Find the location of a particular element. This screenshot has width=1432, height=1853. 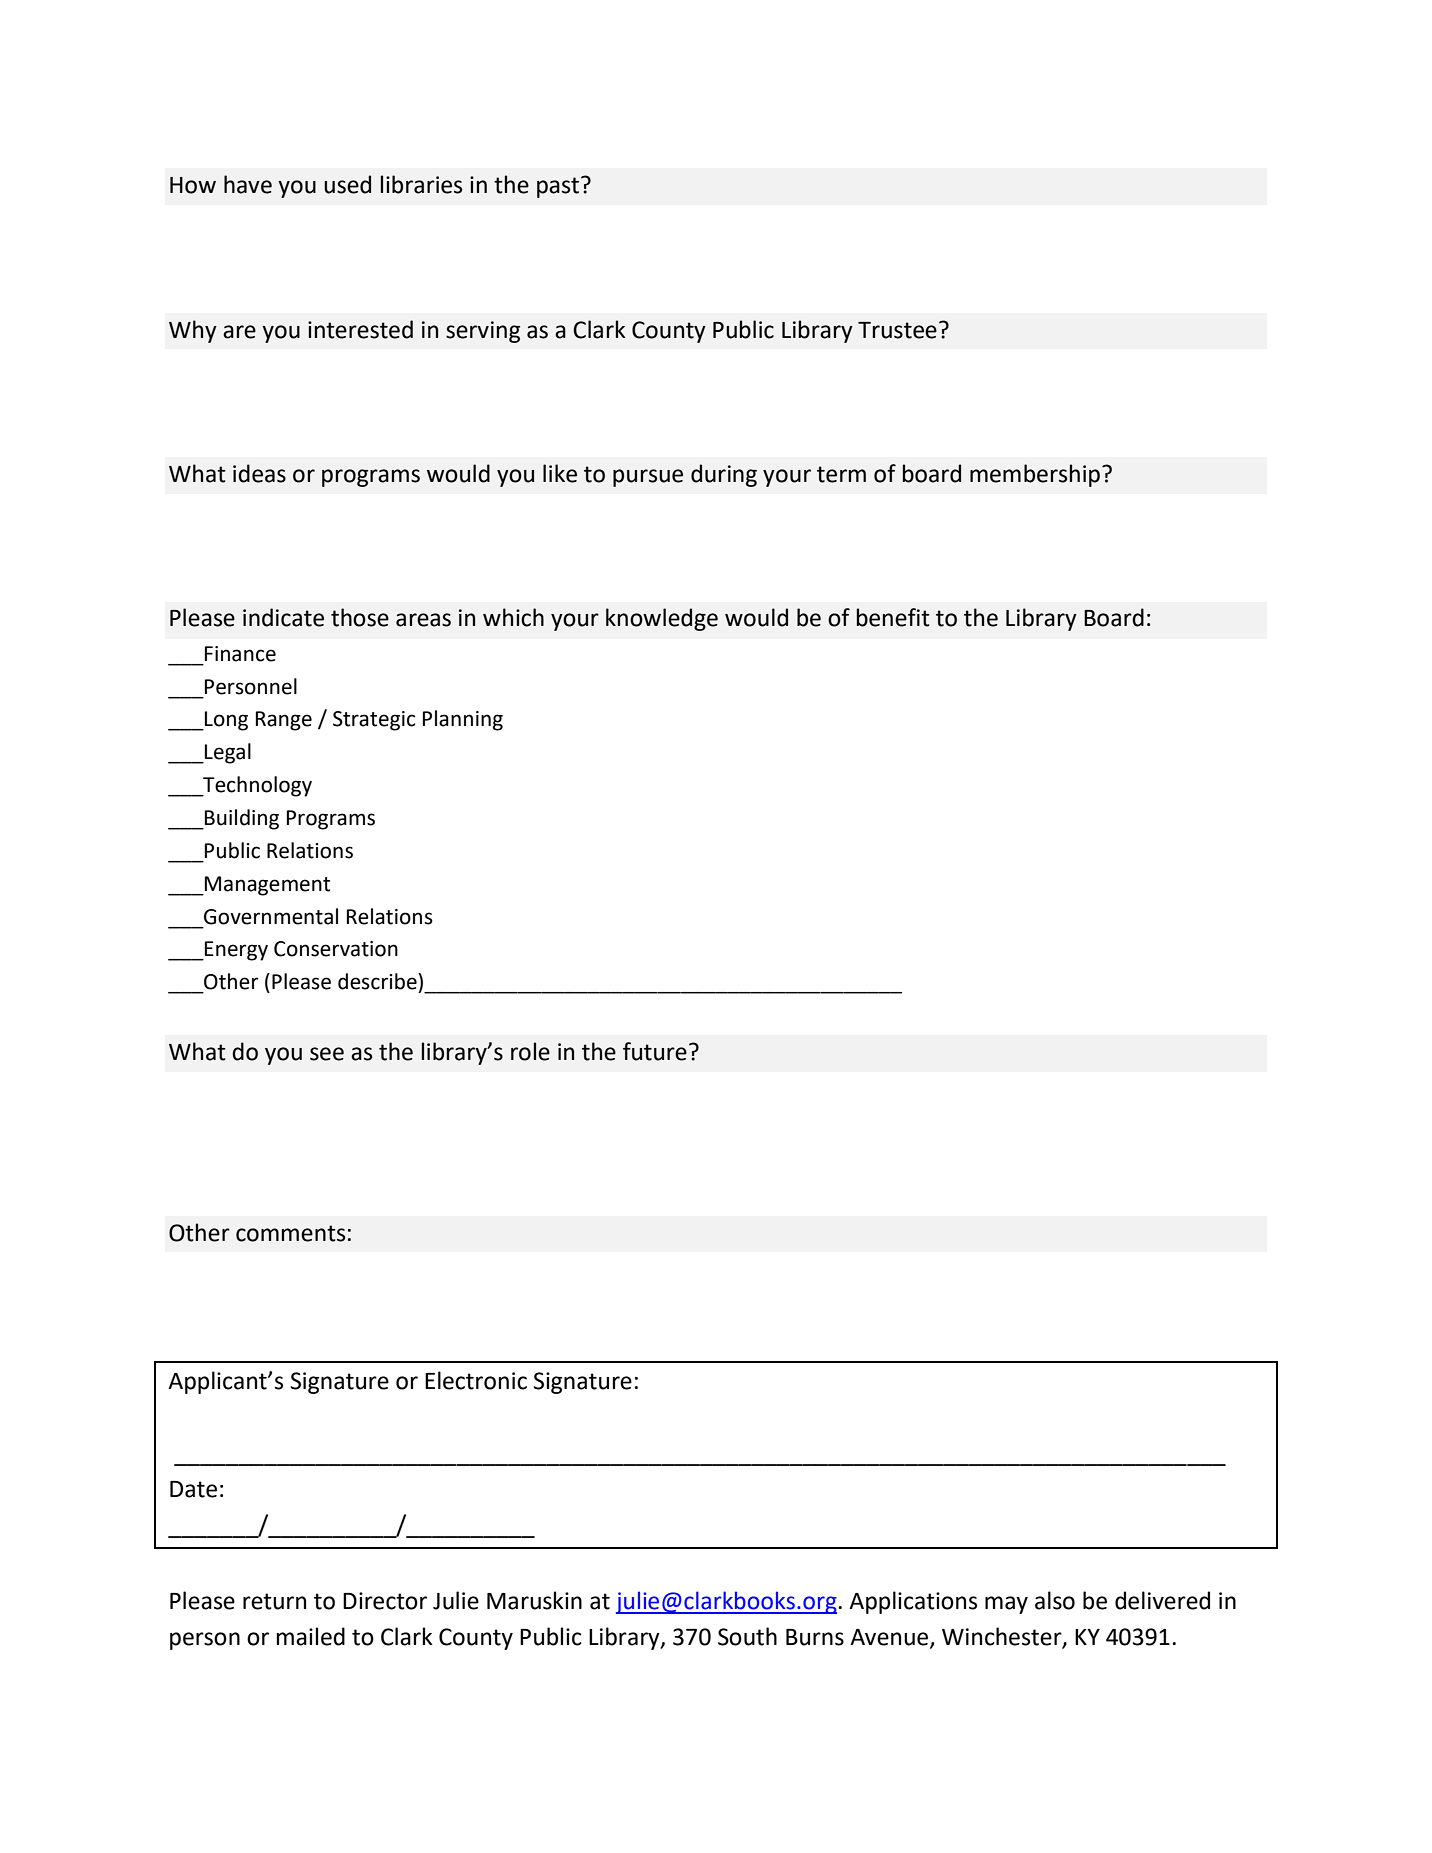

comments is located at coordinates (290, 1233).
